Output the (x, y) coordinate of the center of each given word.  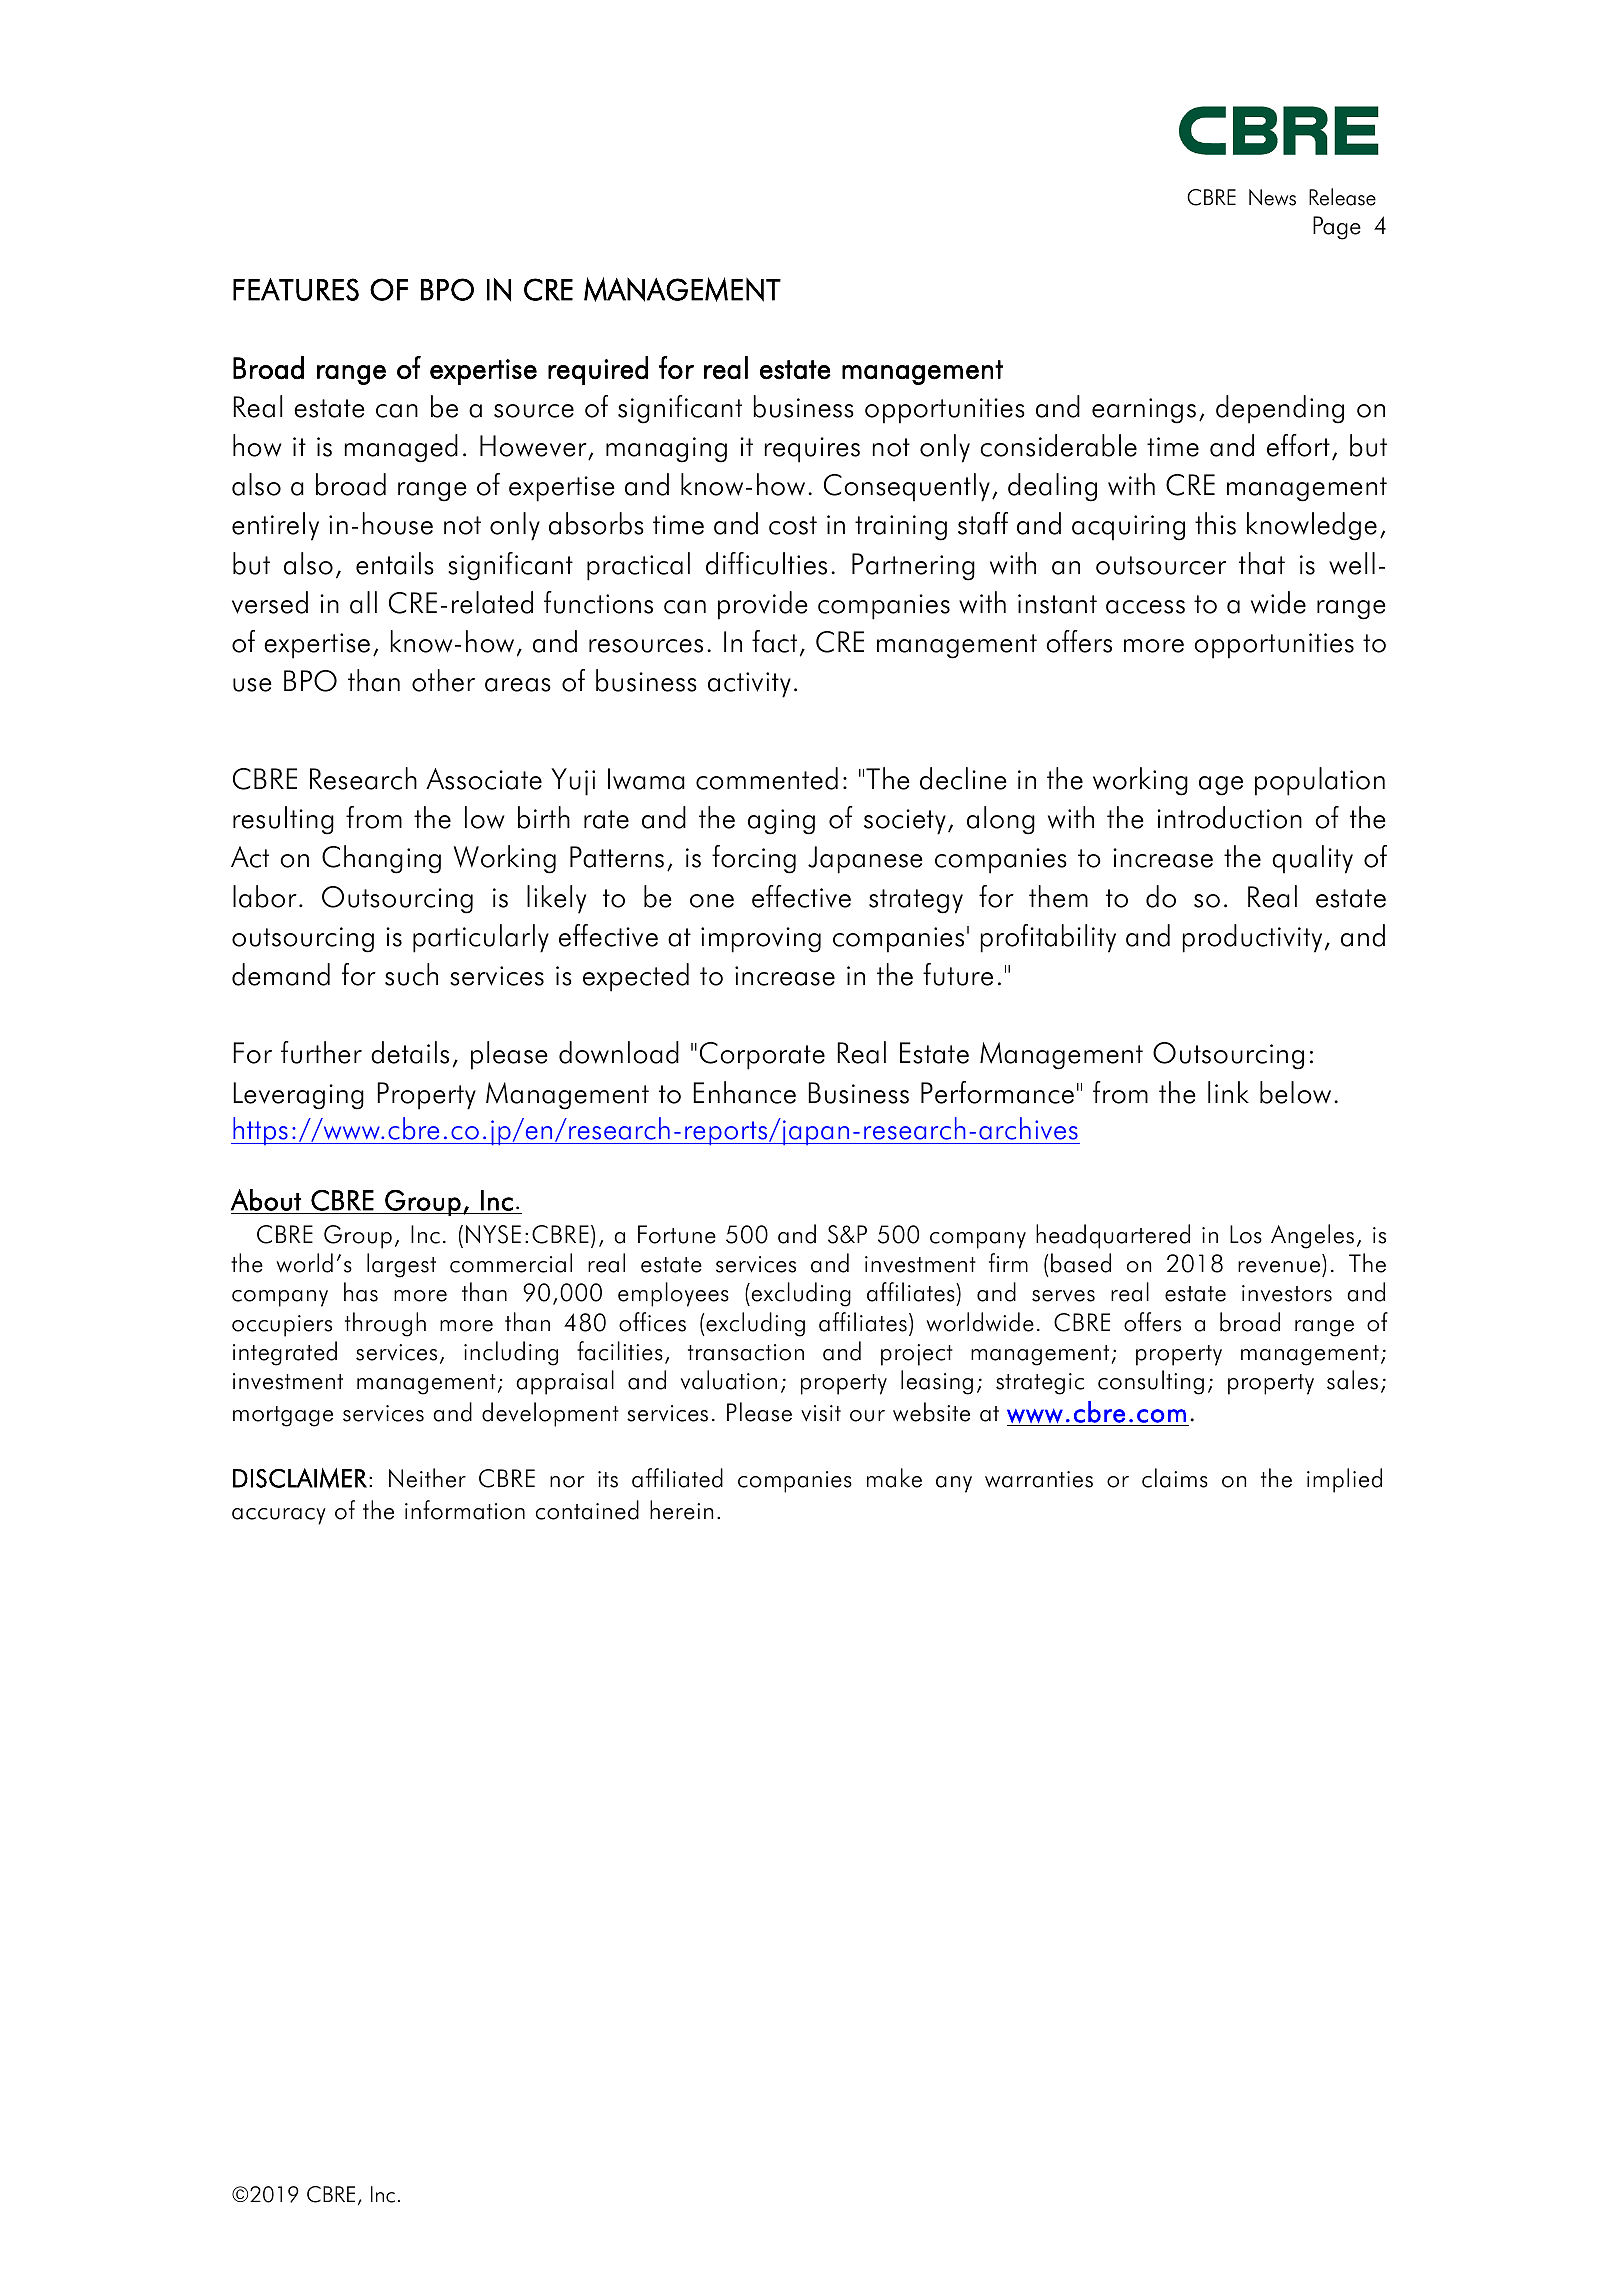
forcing (754, 859)
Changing (381, 859)
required (598, 370)
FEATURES (296, 289)
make (894, 1478)
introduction (1229, 817)
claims (1175, 1478)
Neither (427, 1478)
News (1272, 197)
